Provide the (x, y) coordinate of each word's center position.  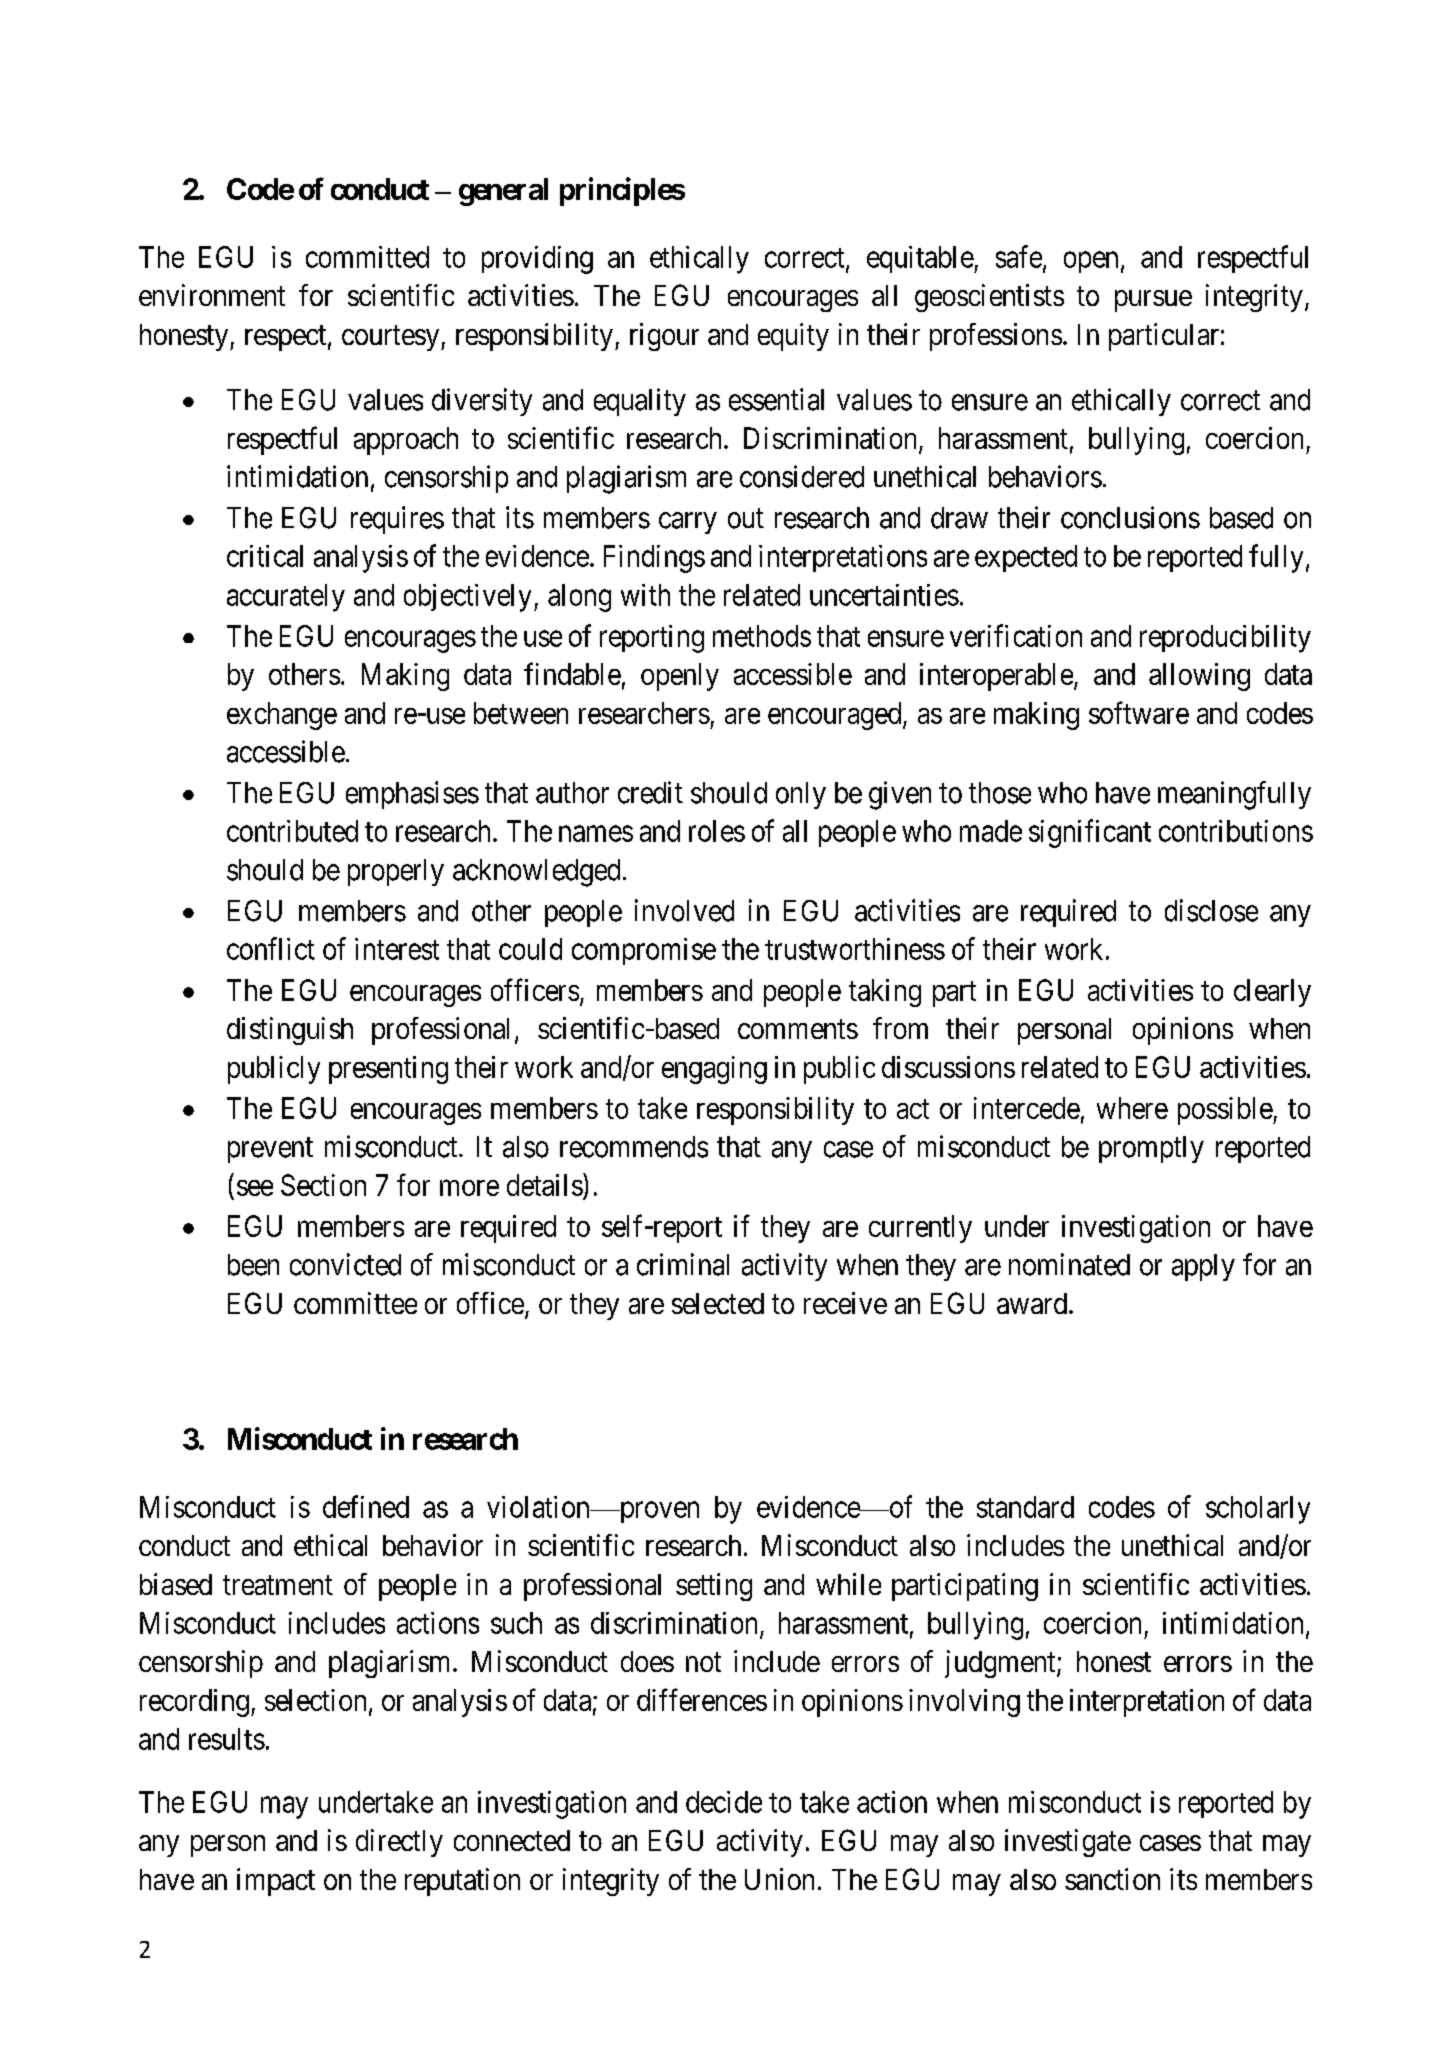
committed (367, 257)
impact (276, 1882)
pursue (1153, 301)
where (1132, 1108)
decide (724, 1802)
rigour (664, 337)
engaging (714, 1070)
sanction (1112, 1879)
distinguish (290, 1031)
